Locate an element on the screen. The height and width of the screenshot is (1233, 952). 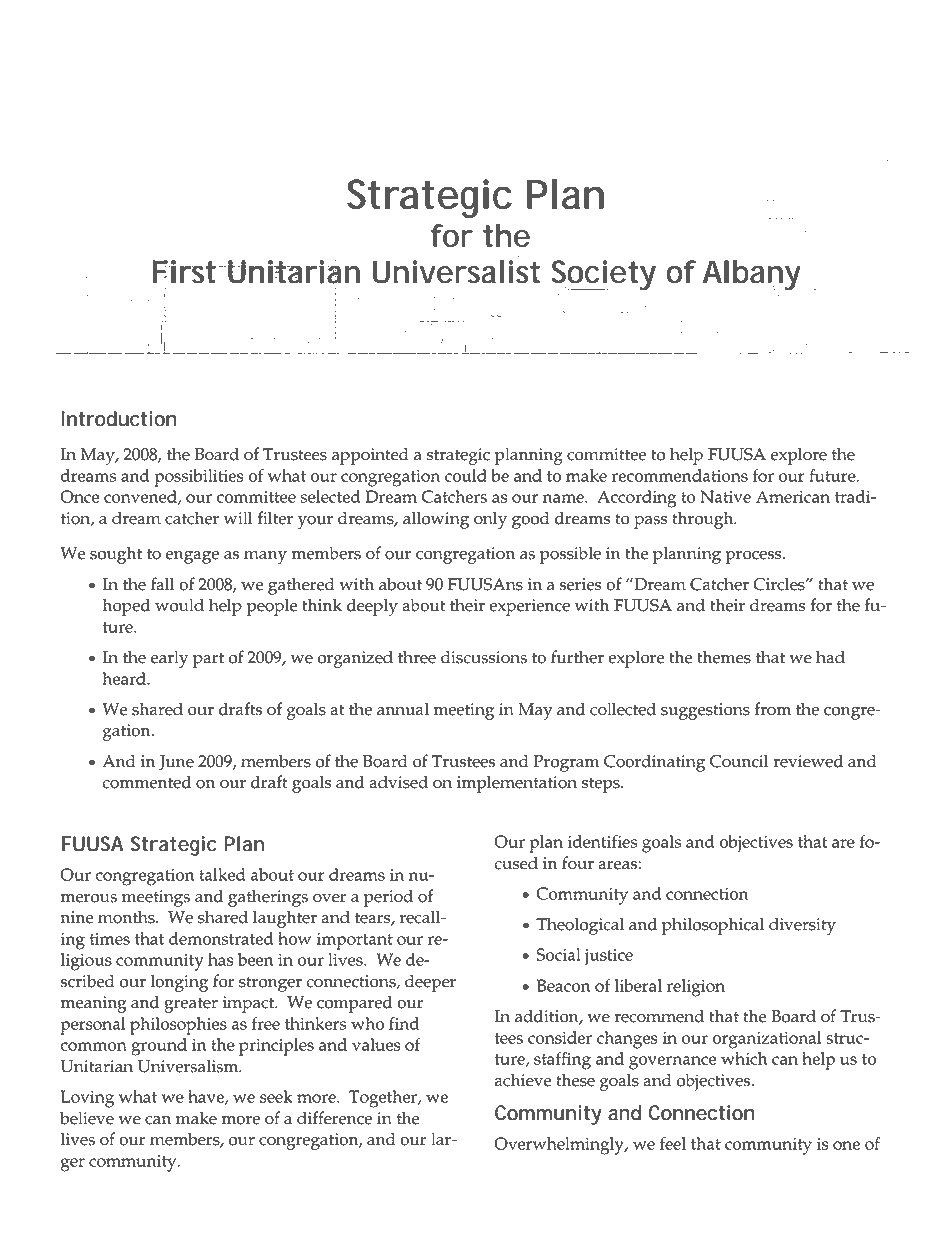
longing is located at coordinates (179, 983).
